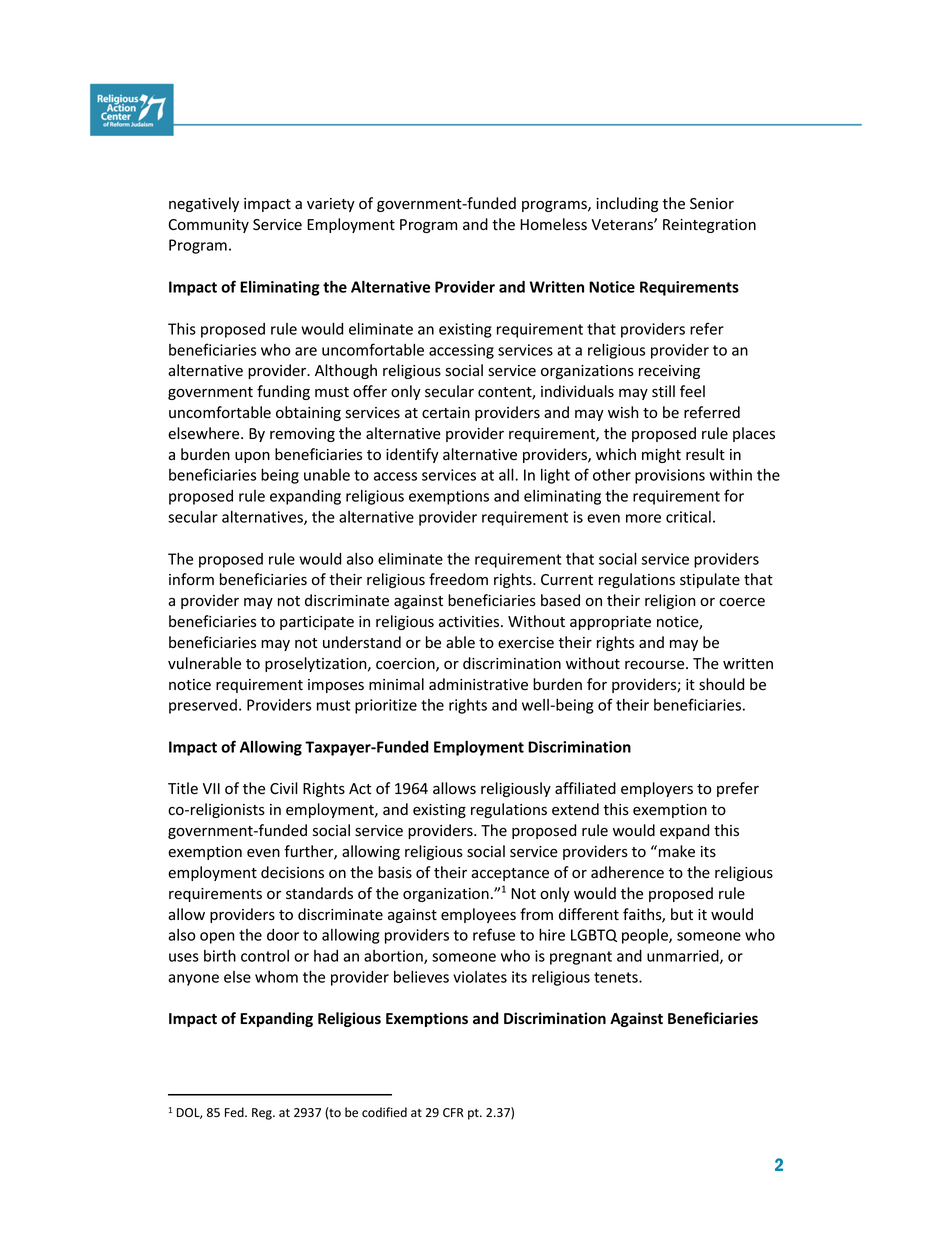  Describe the element at coordinates (284, 788) in the screenshot. I see `Civil` at that location.
